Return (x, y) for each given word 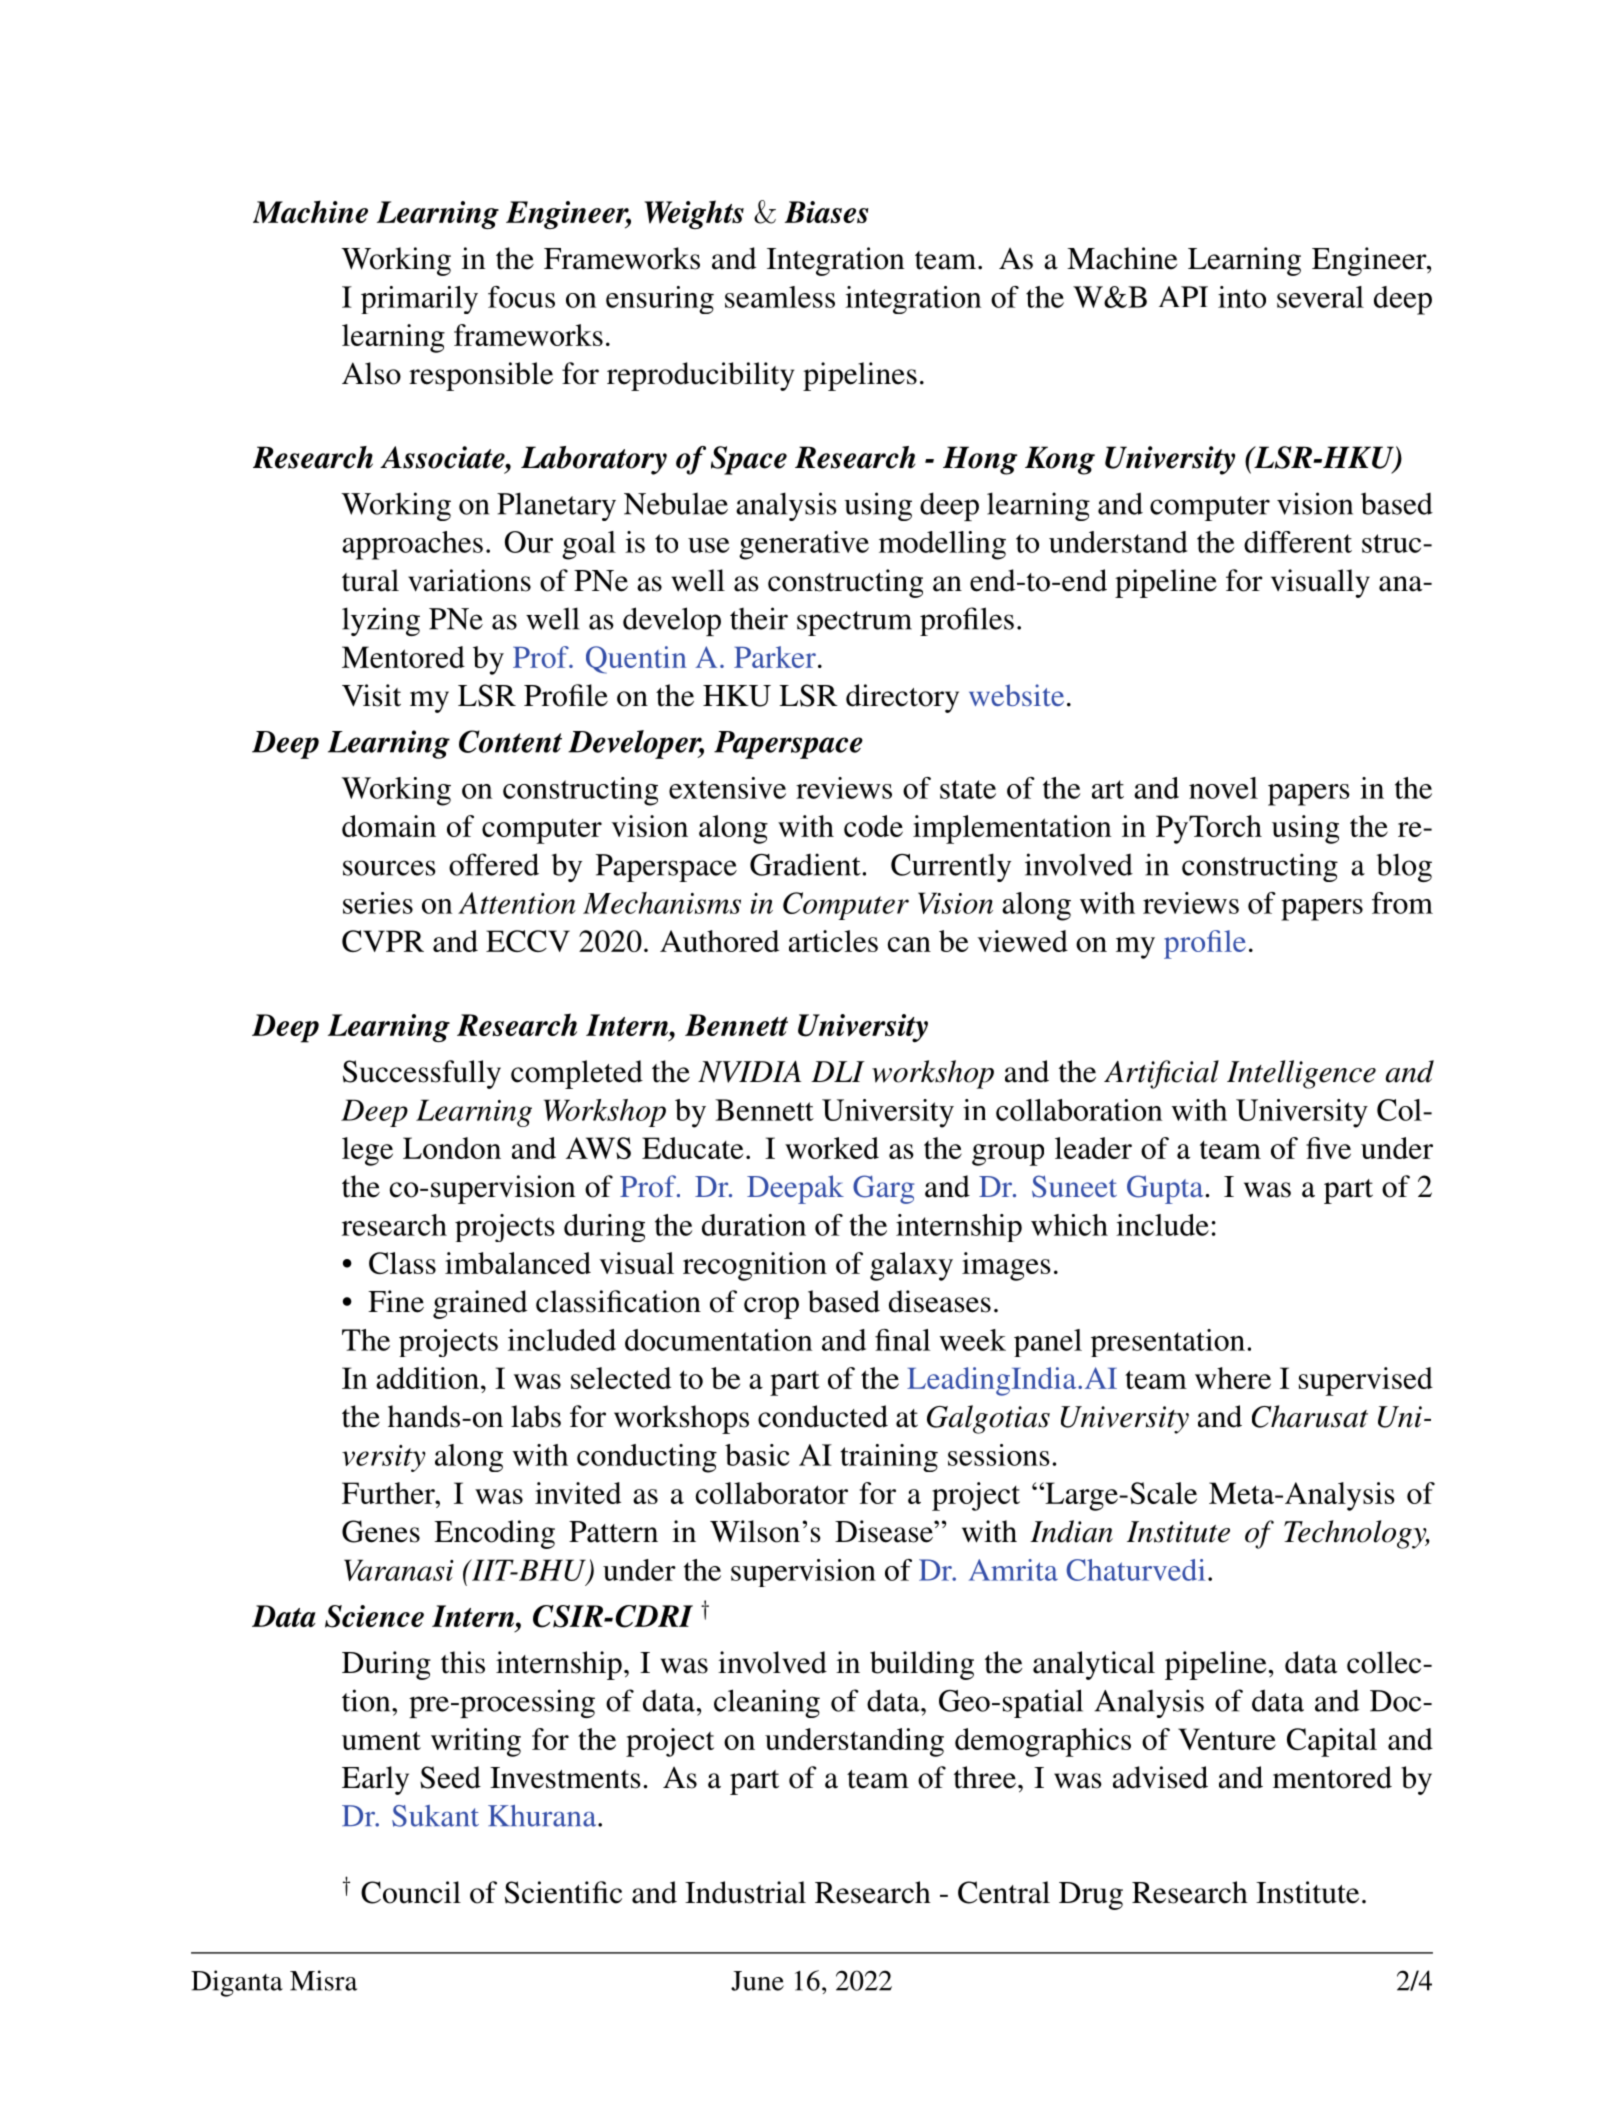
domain (389, 826)
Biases (826, 212)
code (873, 826)
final (903, 1340)
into (1242, 297)
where (1233, 1378)
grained (480, 1304)
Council (411, 1892)
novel (1223, 788)
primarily (419, 300)
